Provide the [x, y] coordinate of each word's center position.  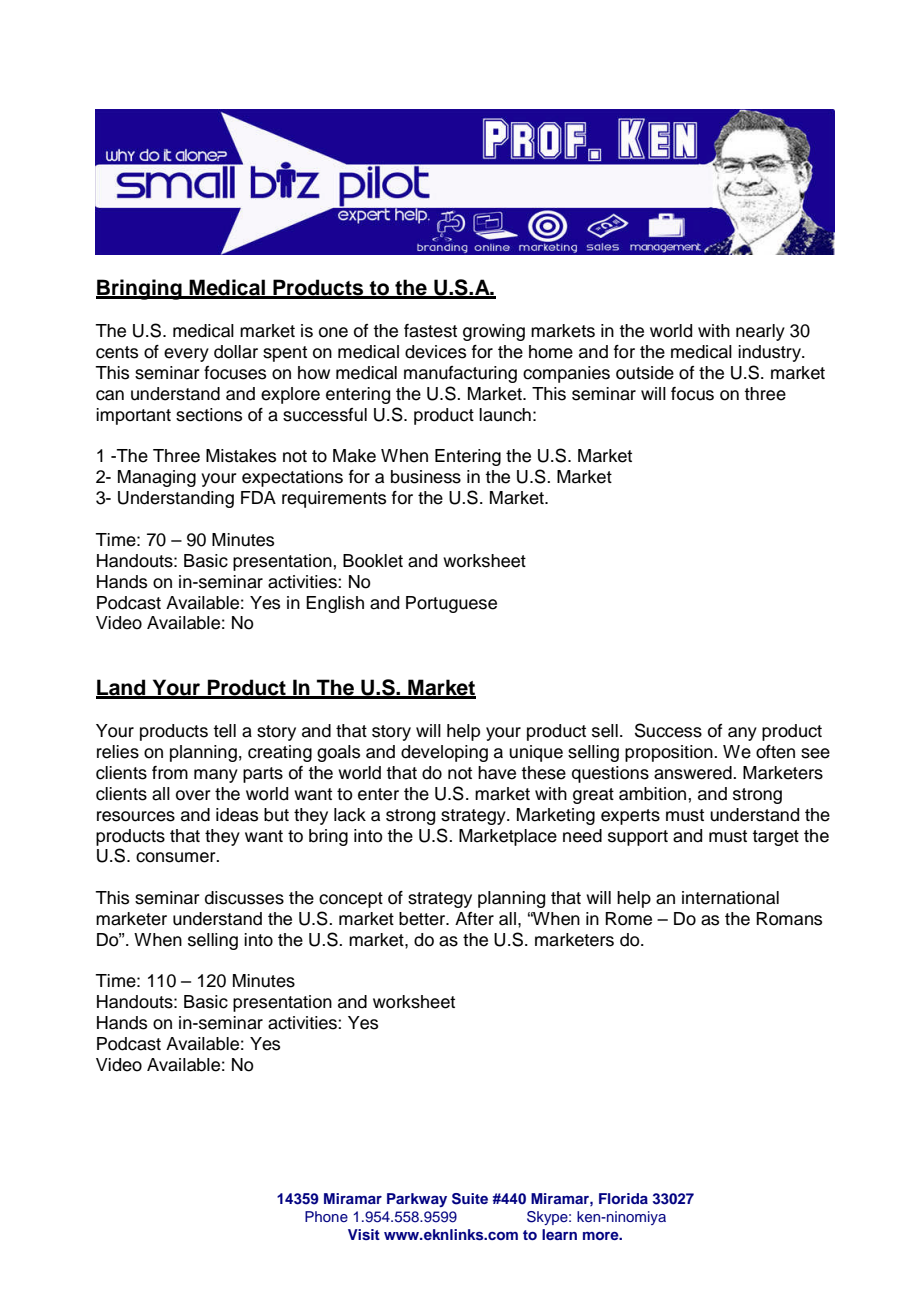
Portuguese [451, 604]
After [474, 919]
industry [771, 353]
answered [694, 773]
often [775, 752]
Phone [326, 1216]
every [186, 355]
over [193, 795]
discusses [244, 898]
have [497, 773]
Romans [789, 919]
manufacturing [460, 374]
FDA [258, 497]
